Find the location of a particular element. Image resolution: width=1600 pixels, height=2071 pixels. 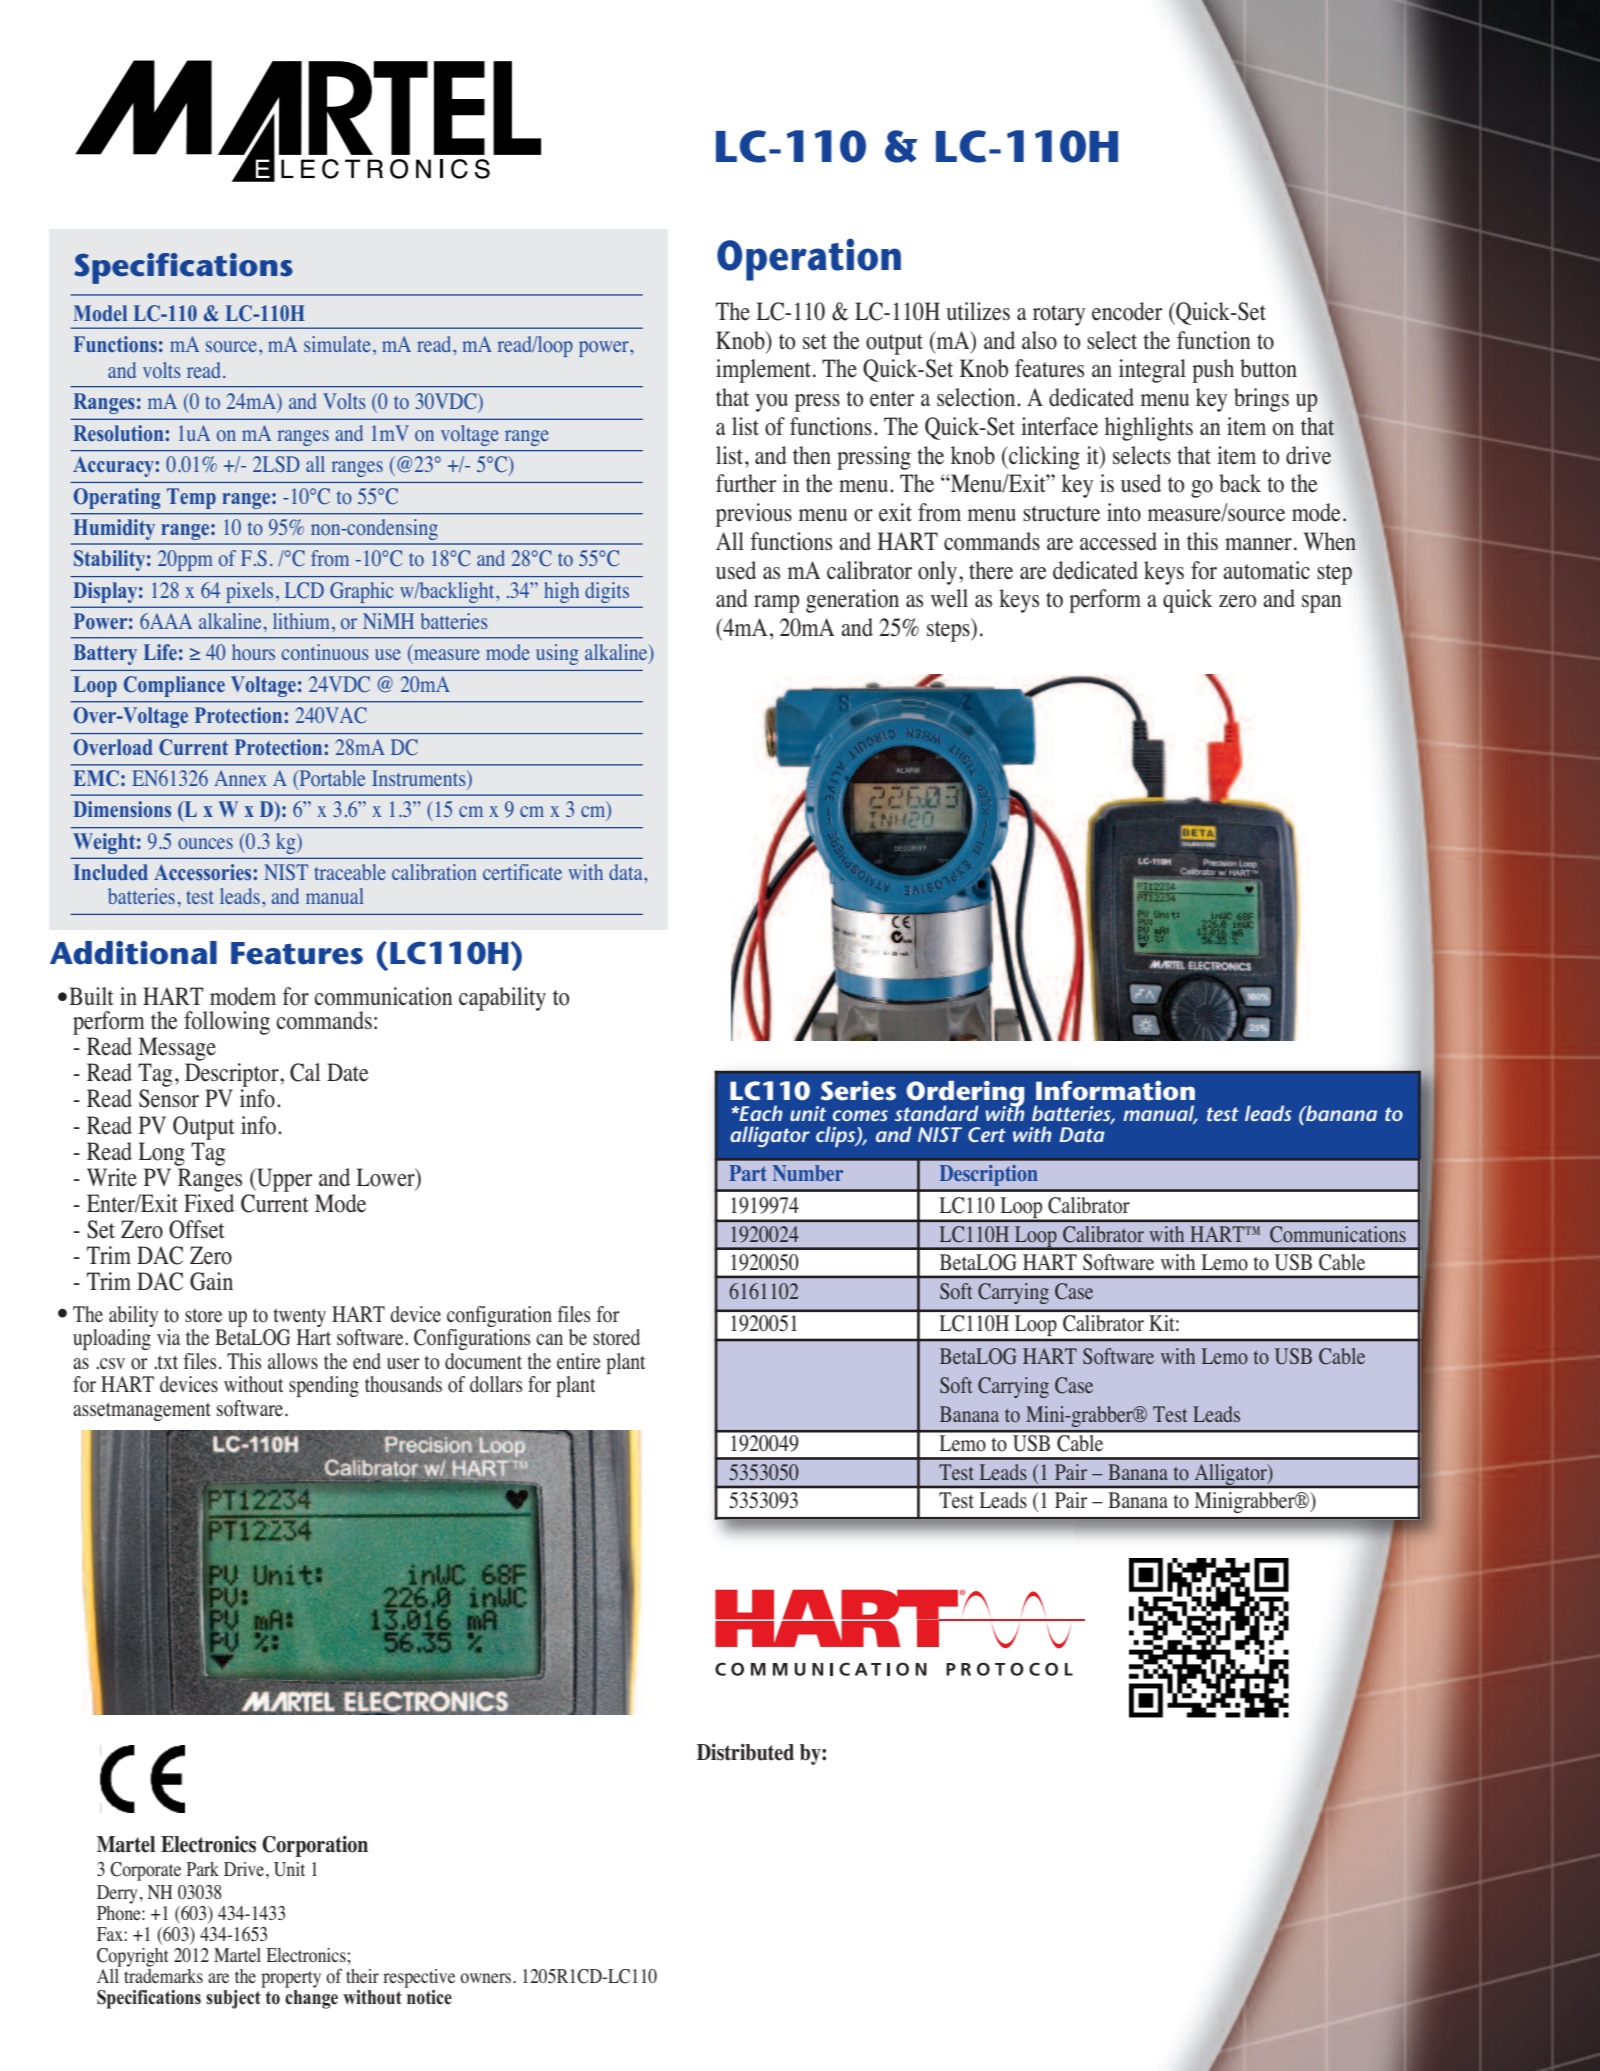

ounces is located at coordinates (205, 843).
